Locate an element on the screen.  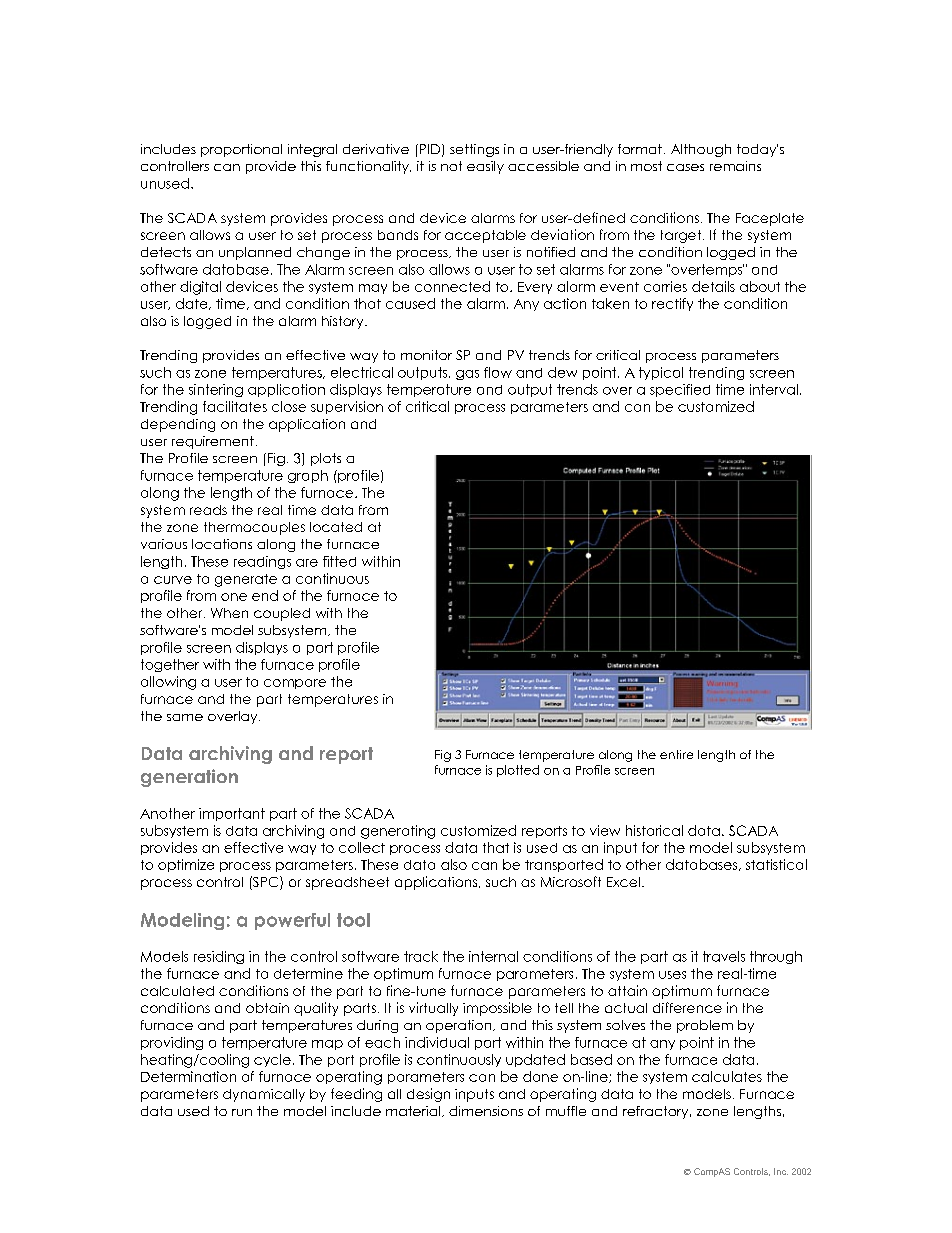
optimize is located at coordinates (186, 865).
